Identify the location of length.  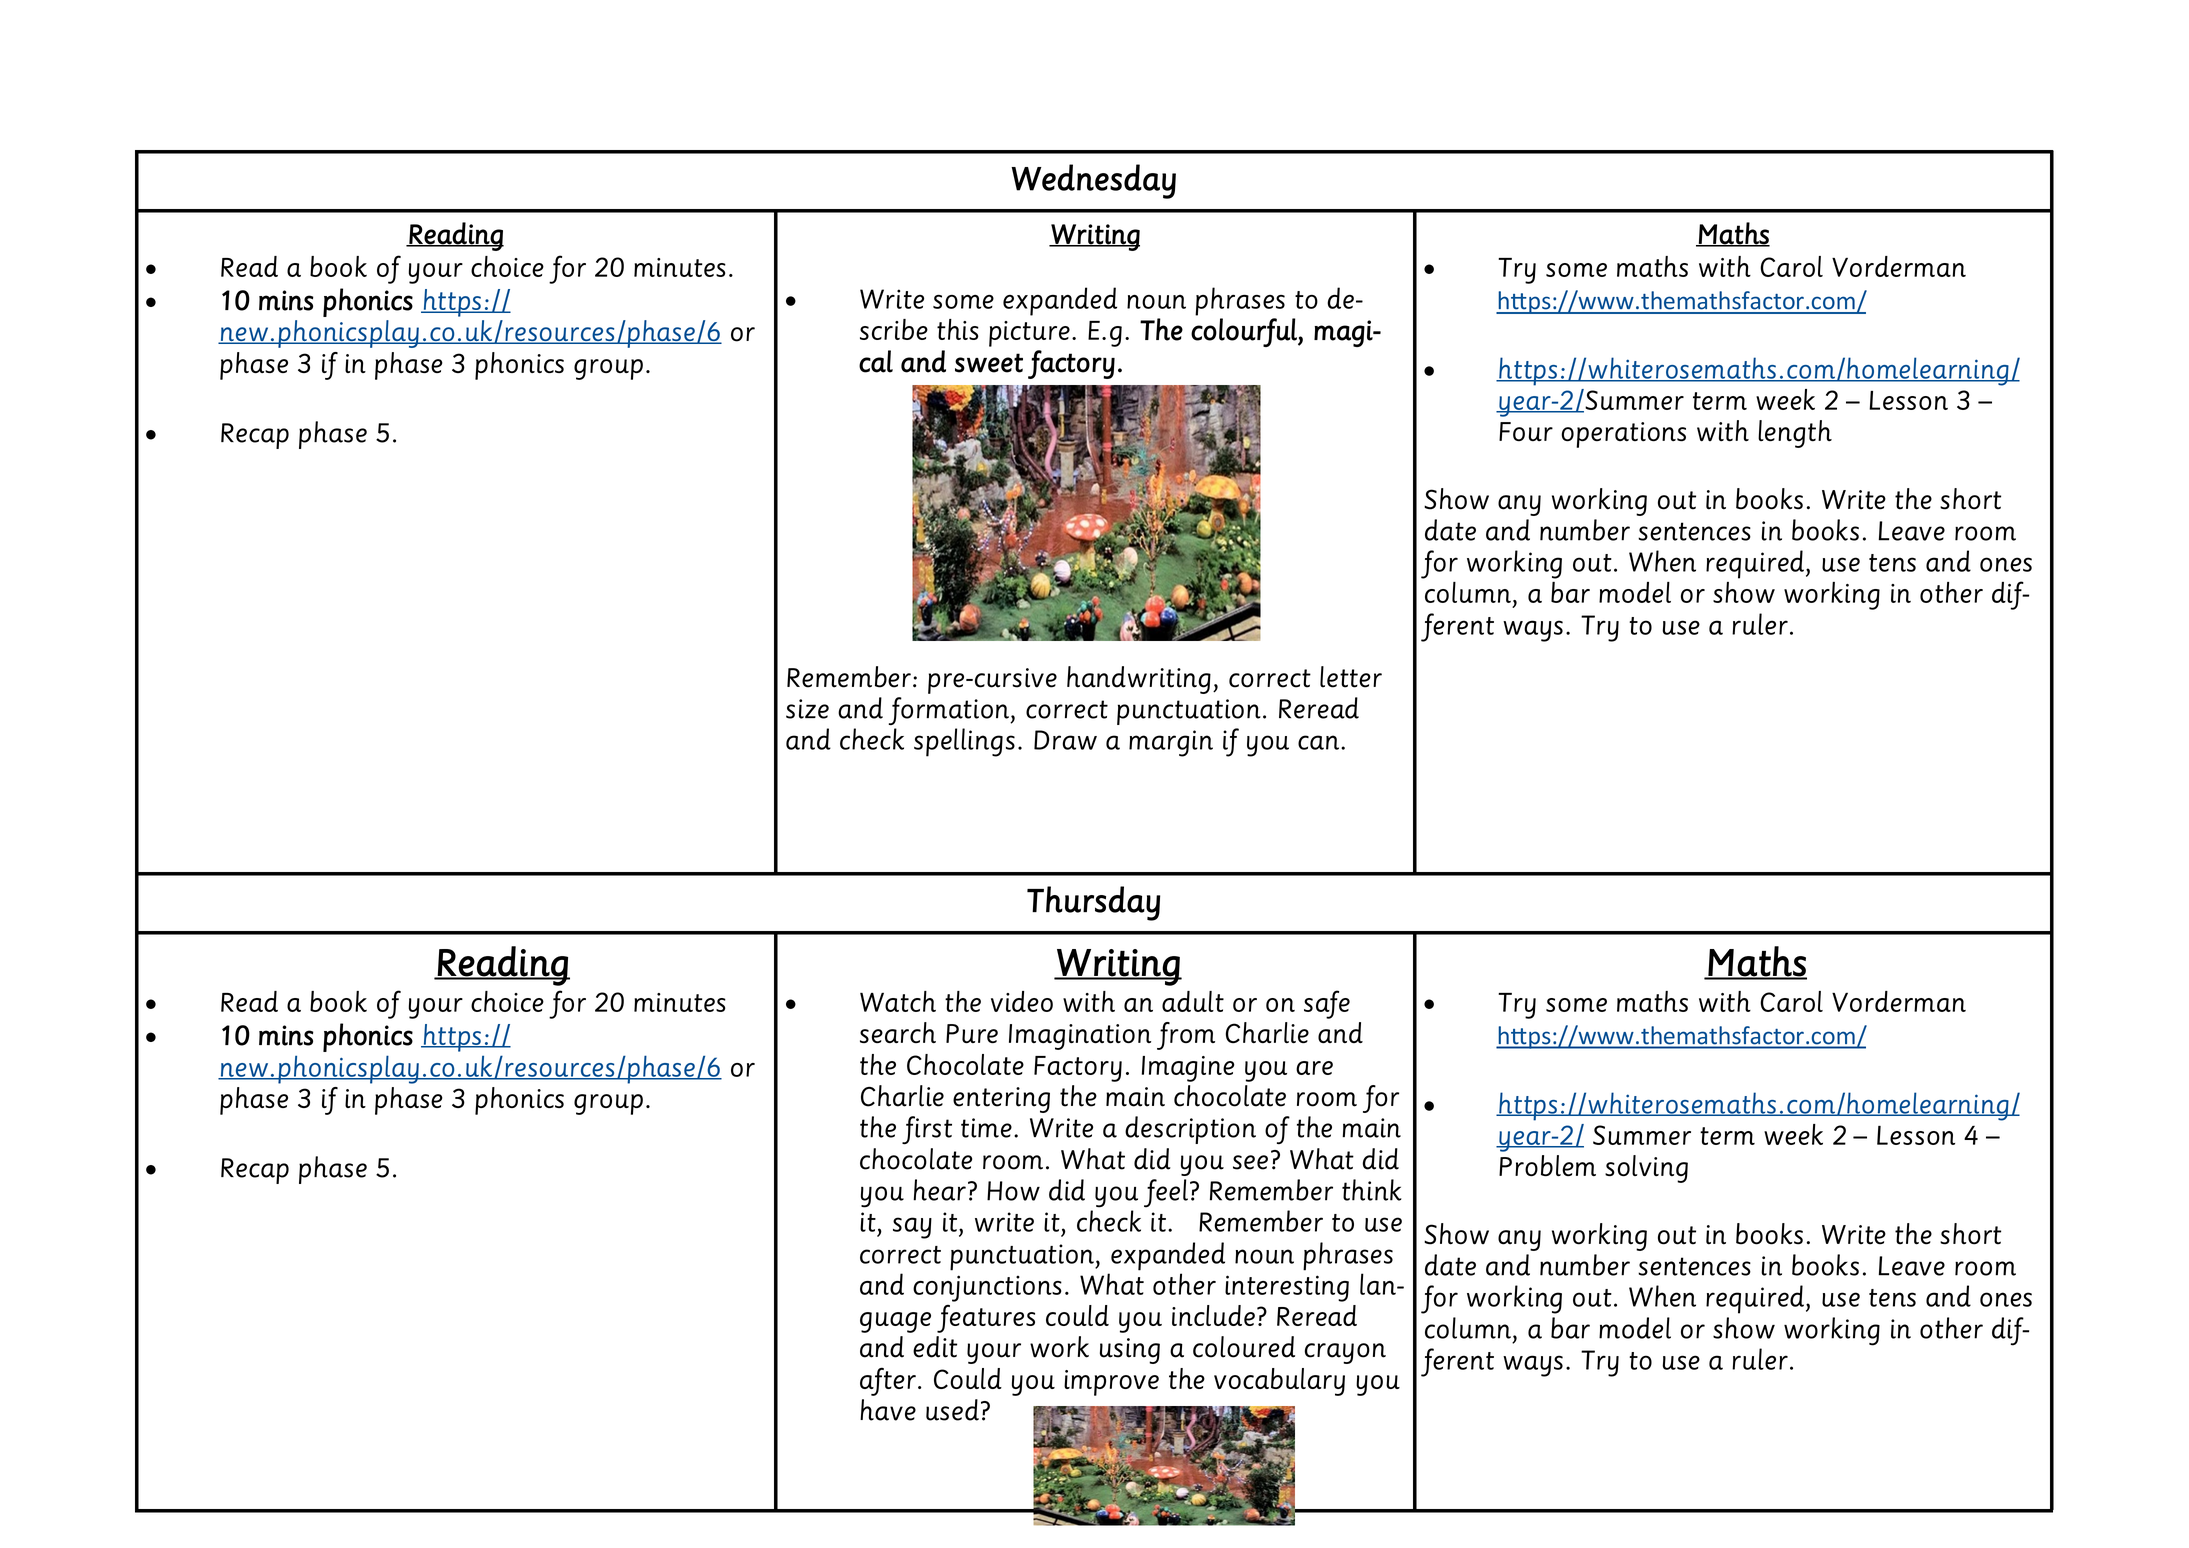
(1795, 434).
